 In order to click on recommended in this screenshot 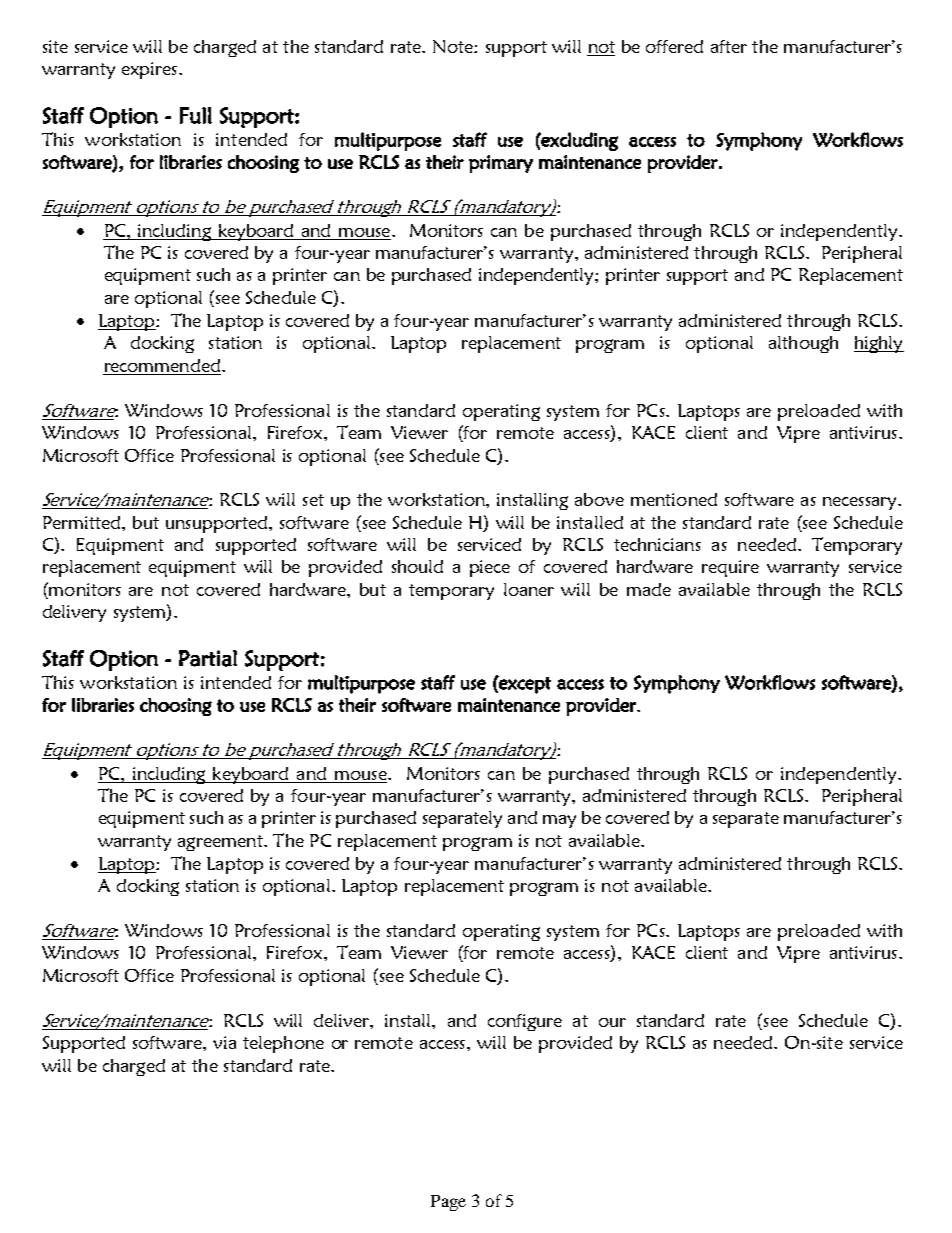, I will do `click(162, 365)`.
